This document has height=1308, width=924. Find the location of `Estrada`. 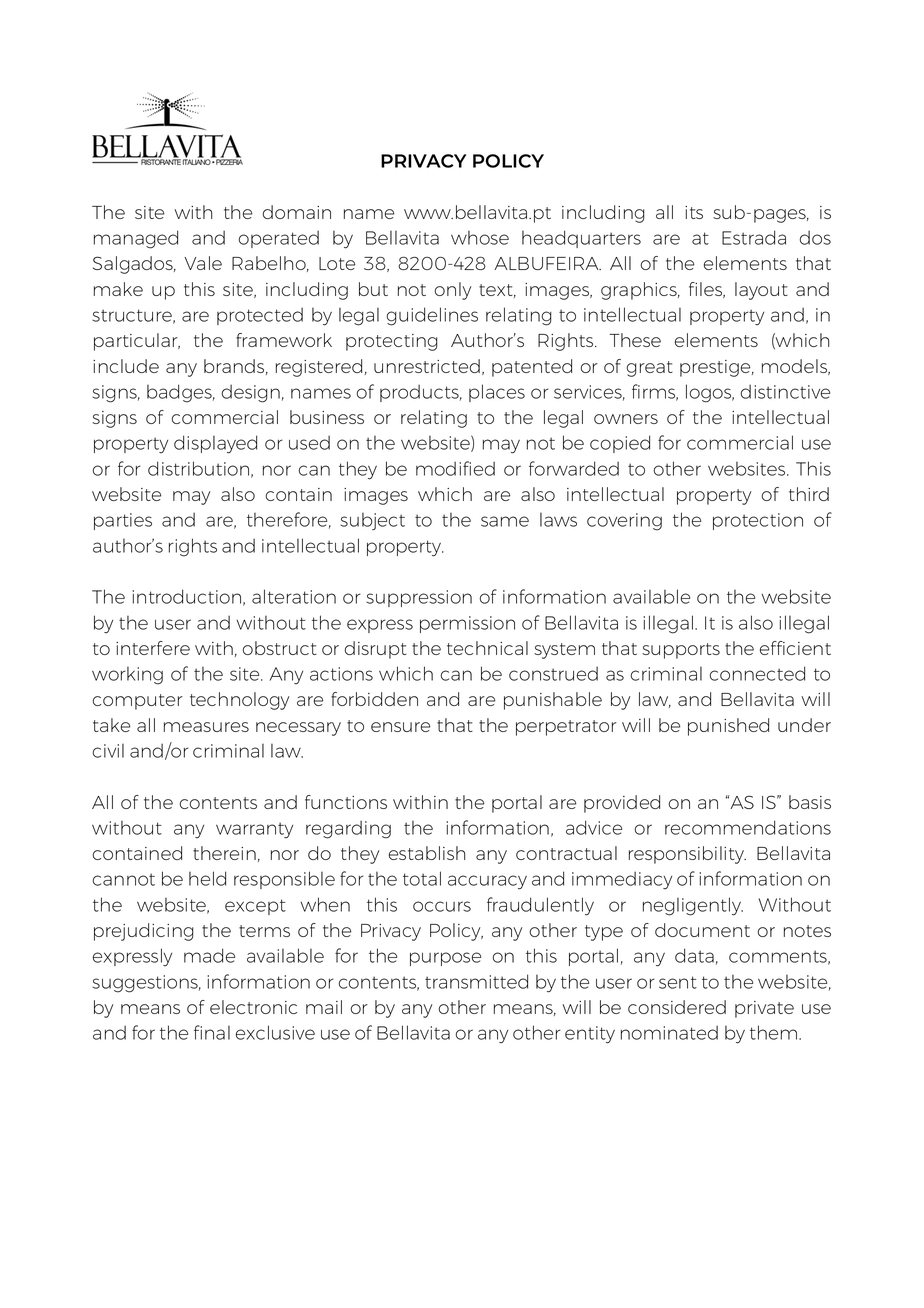

Estrada is located at coordinates (754, 237).
